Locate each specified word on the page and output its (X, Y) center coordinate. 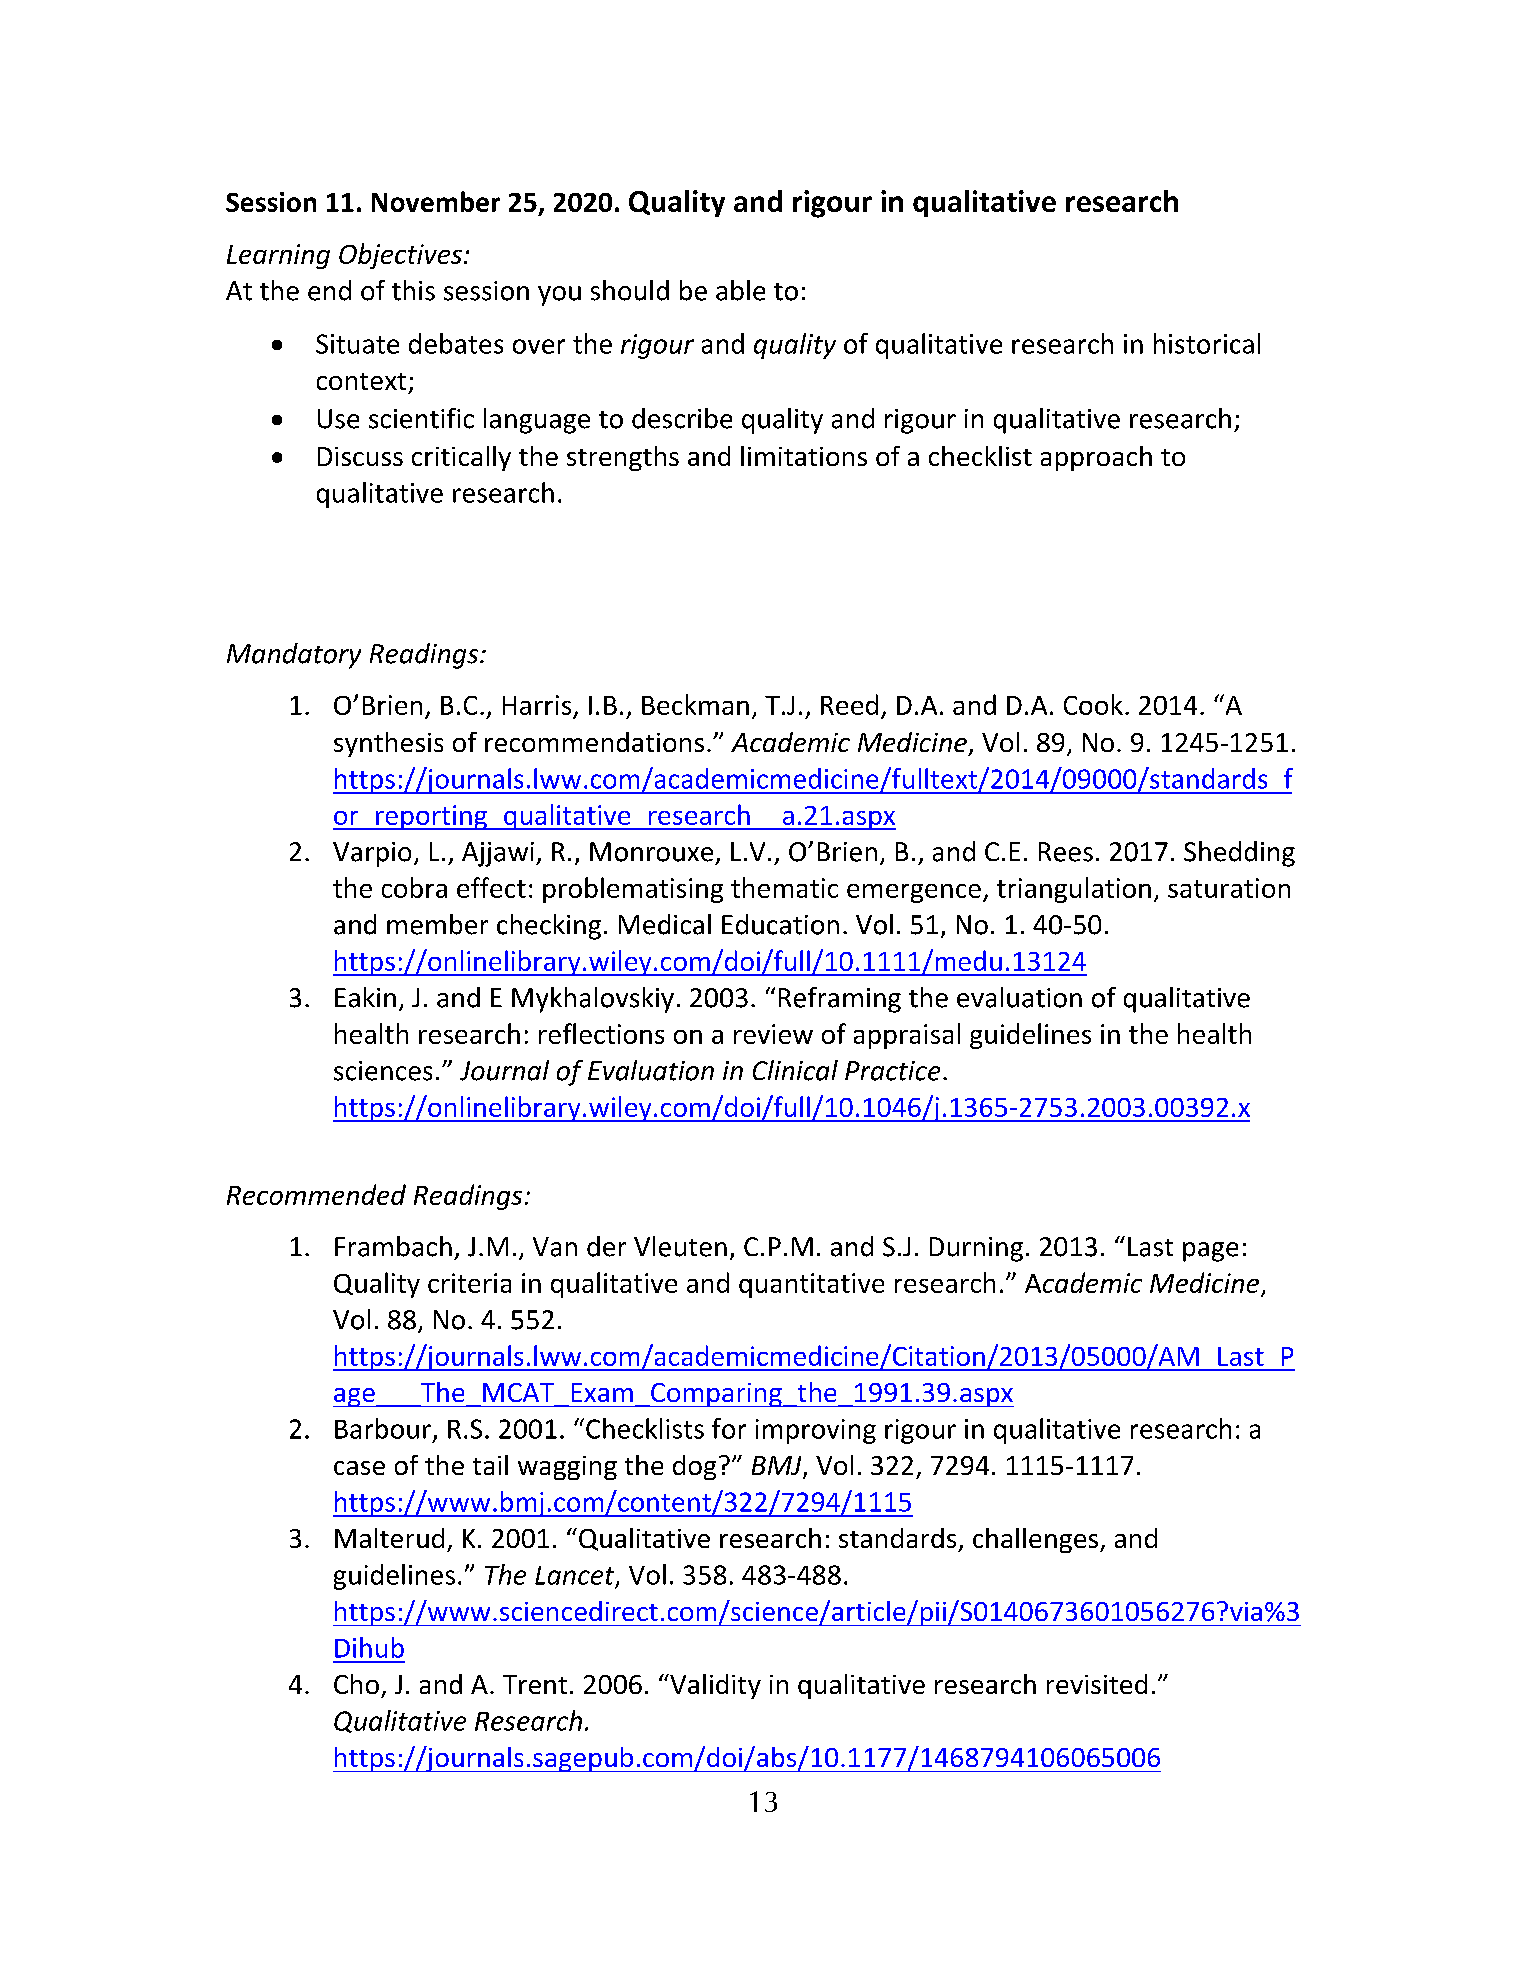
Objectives (400, 256)
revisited (1097, 1684)
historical (1207, 343)
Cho (356, 1684)
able (740, 290)
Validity (714, 1686)
